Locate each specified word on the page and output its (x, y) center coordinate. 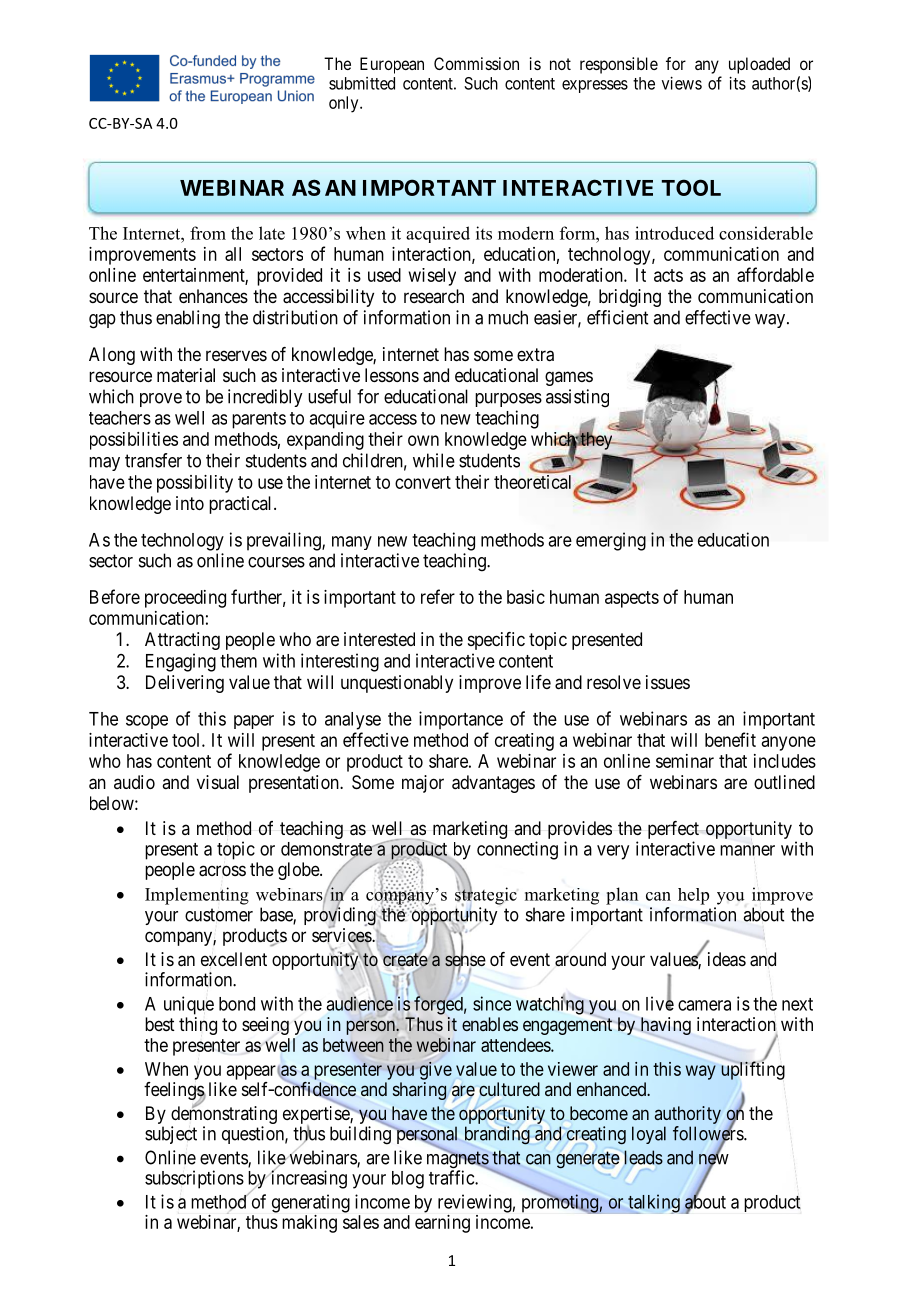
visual (218, 782)
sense (465, 962)
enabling (188, 319)
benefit (730, 739)
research (434, 296)
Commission (476, 63)
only (345, 104)
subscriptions (194, 1179)
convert (423, 482)
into (190, 503)
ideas (727, 959)
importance (461, 720)
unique (189, 1005)
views (682, 83)
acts (668, 275)
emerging (611, 541)
